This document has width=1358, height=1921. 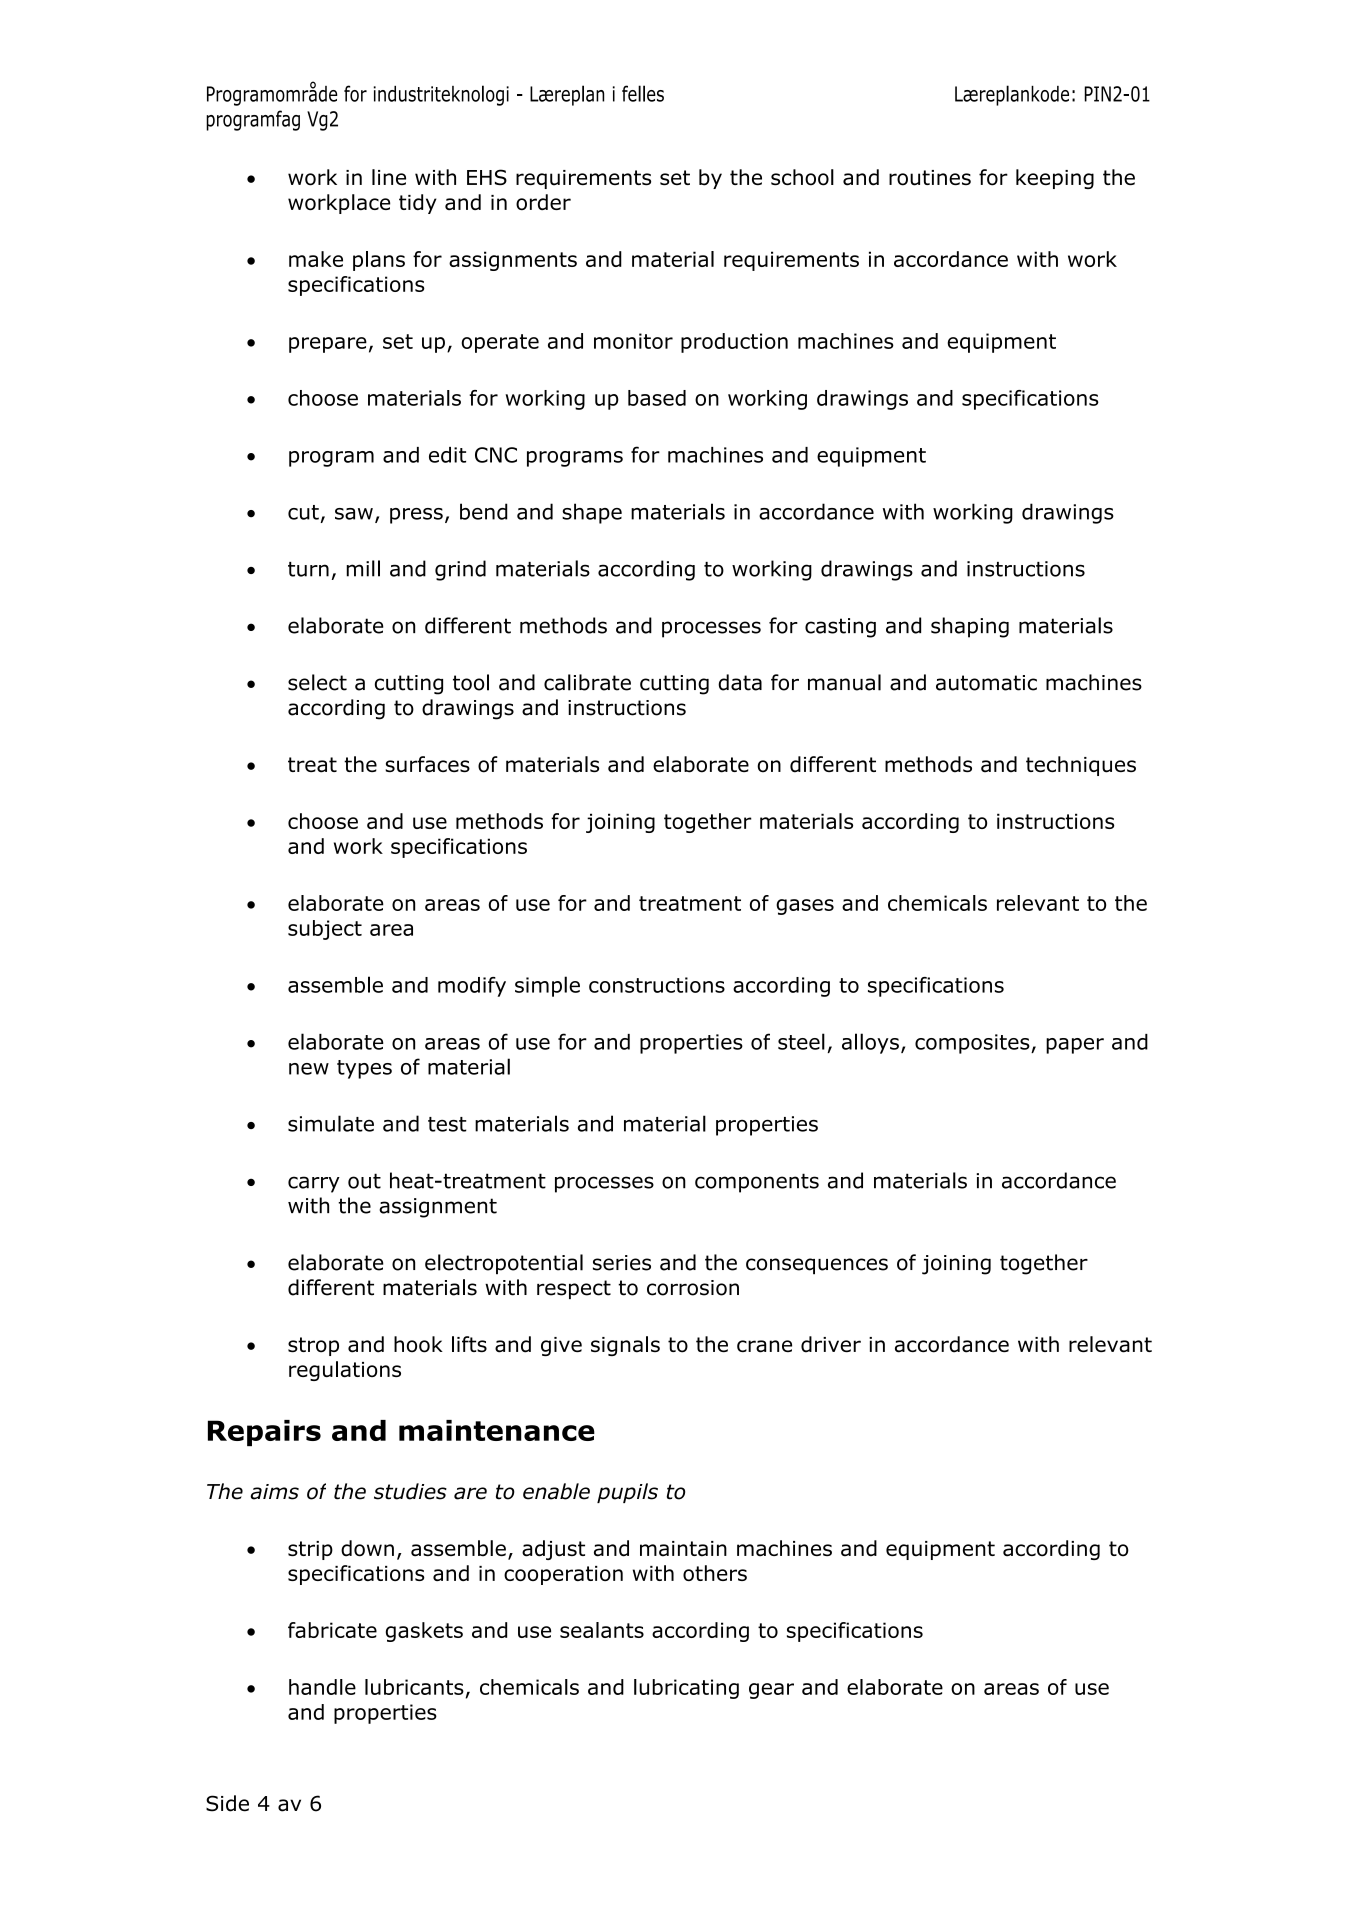 What do you see at coordinates (831, 1344) in the document?
I see `driver` at bounding box center [831, 1344].
